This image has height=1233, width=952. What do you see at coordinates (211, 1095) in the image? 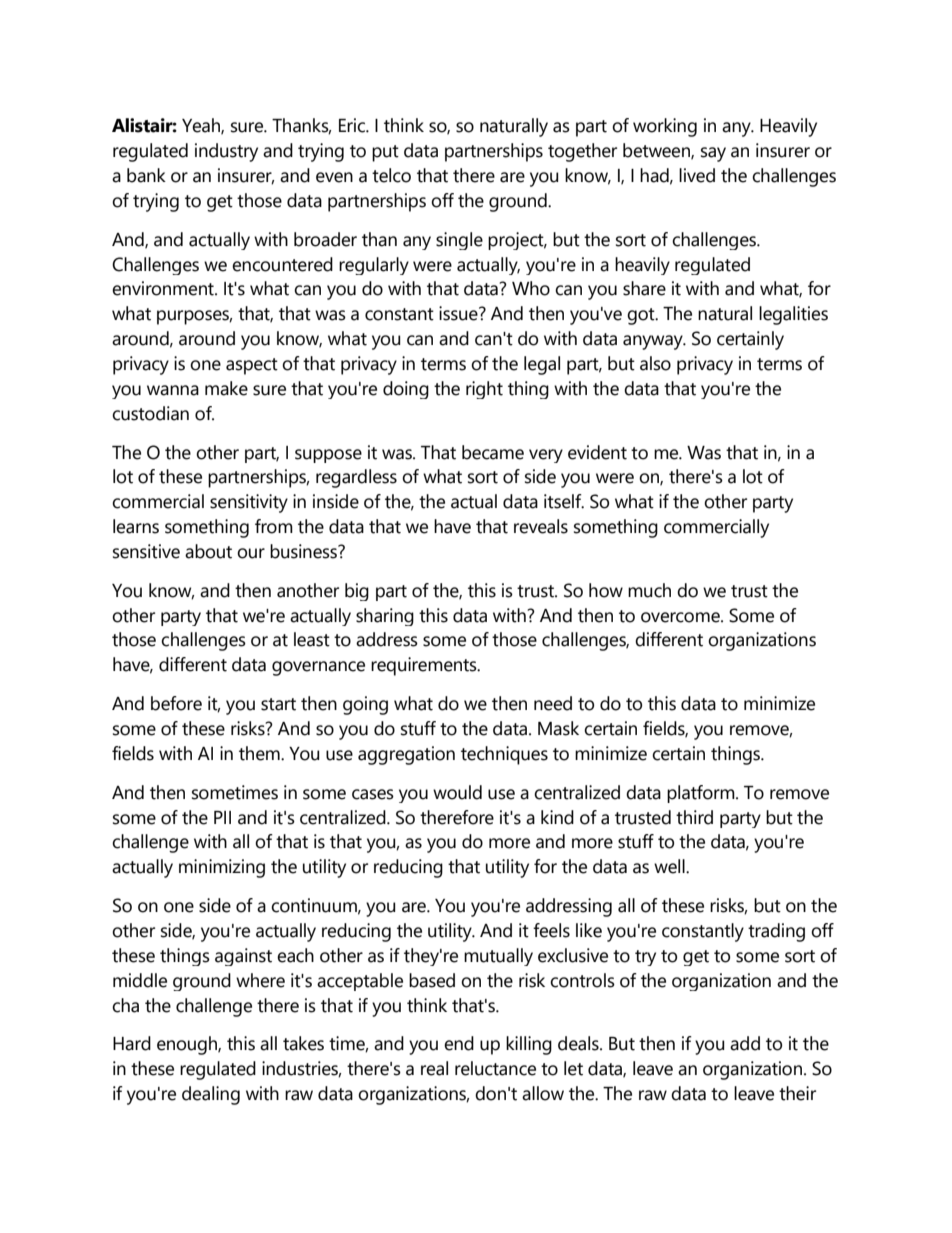
I see `dealing` at bounding box center [211, 1095].
